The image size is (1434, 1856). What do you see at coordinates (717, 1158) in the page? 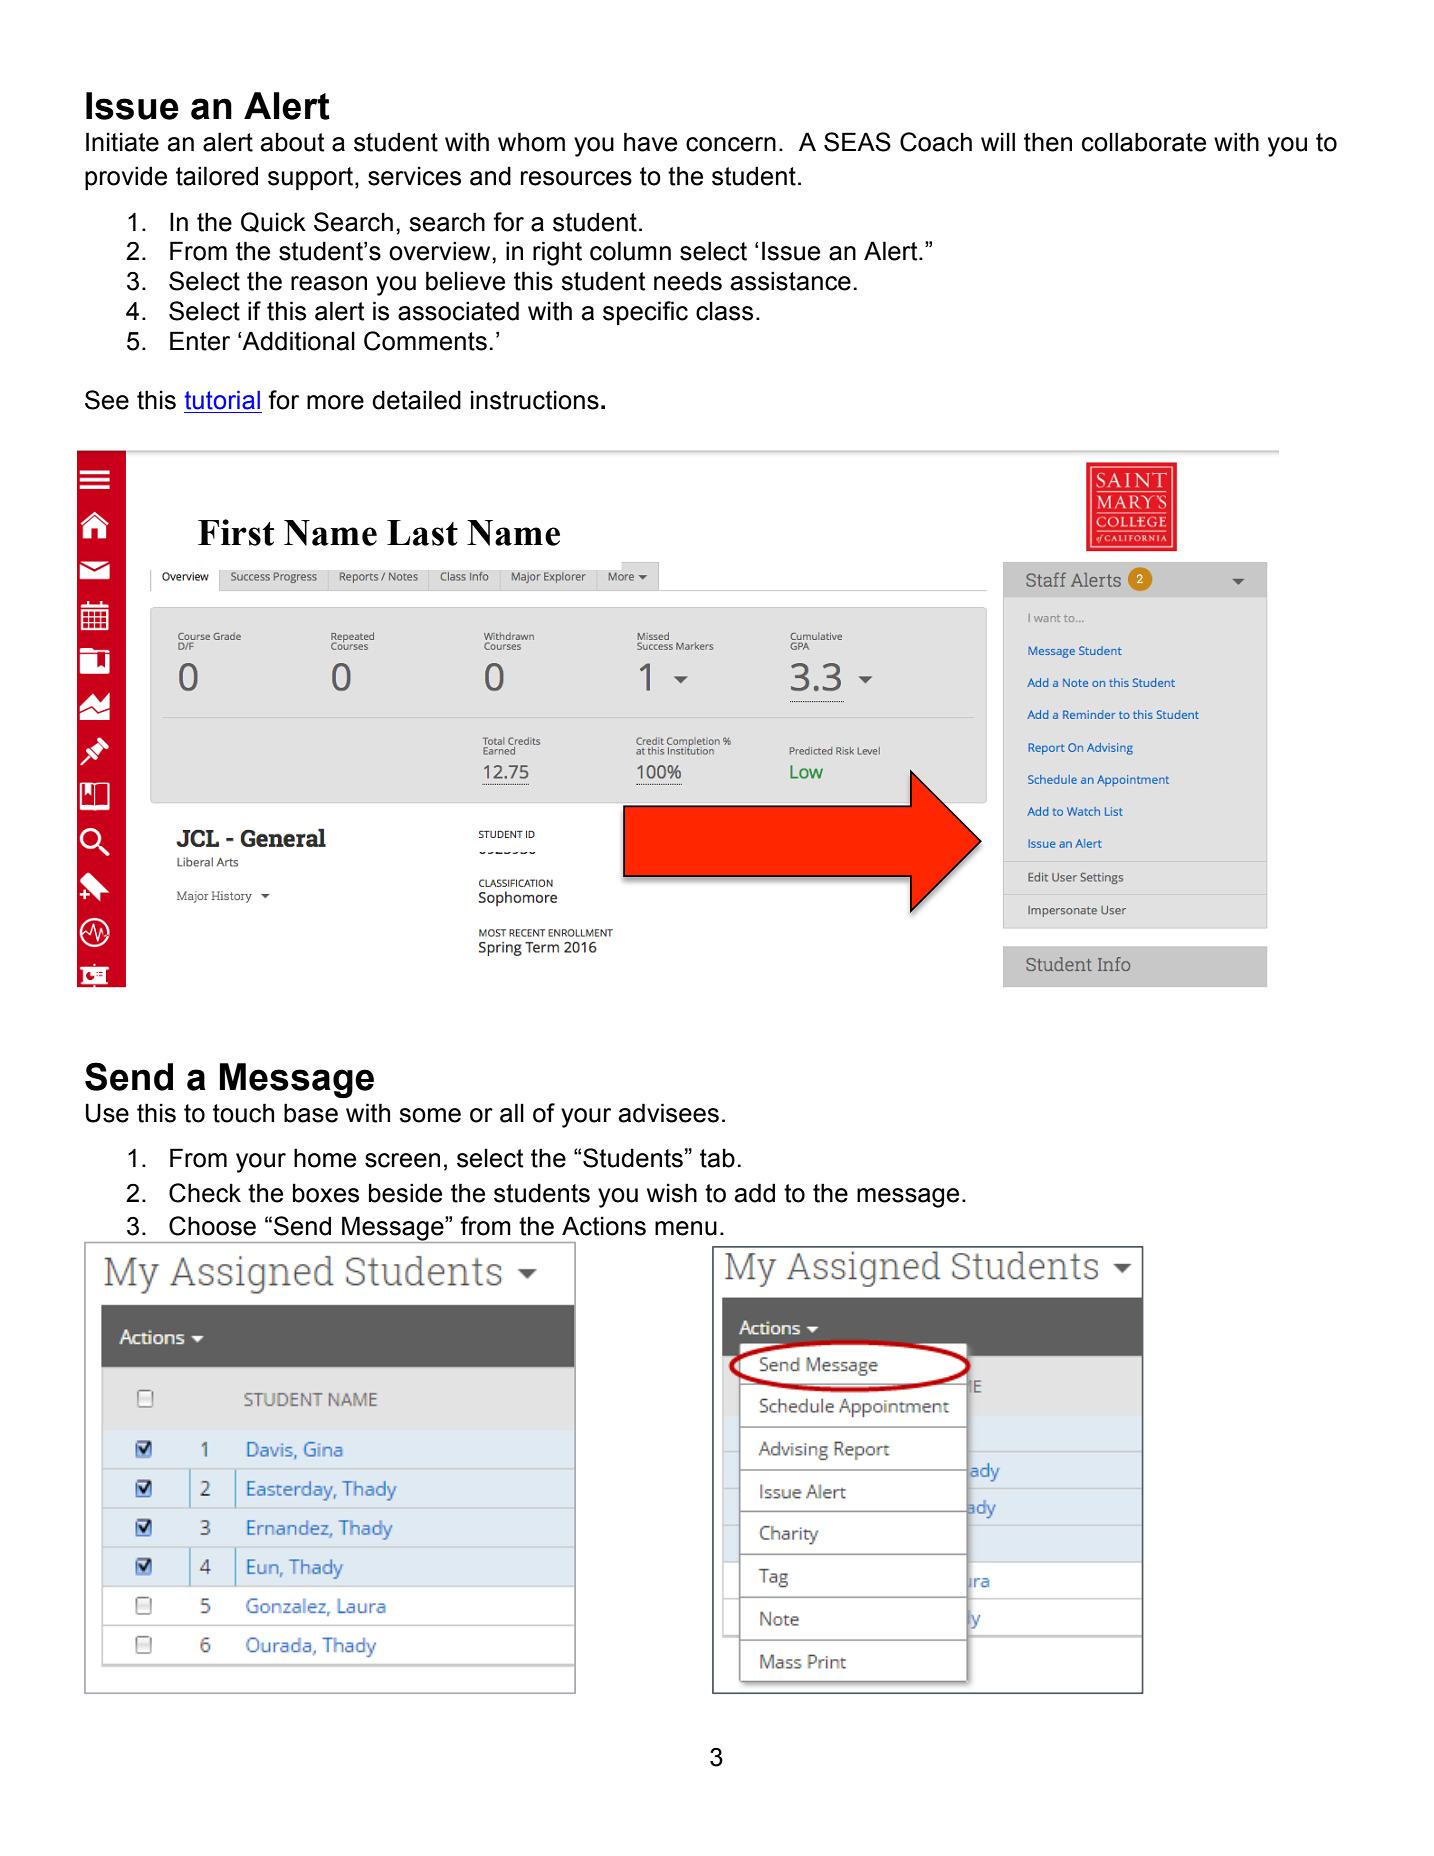
I see `tab` at bounding box center [717, 1158].
